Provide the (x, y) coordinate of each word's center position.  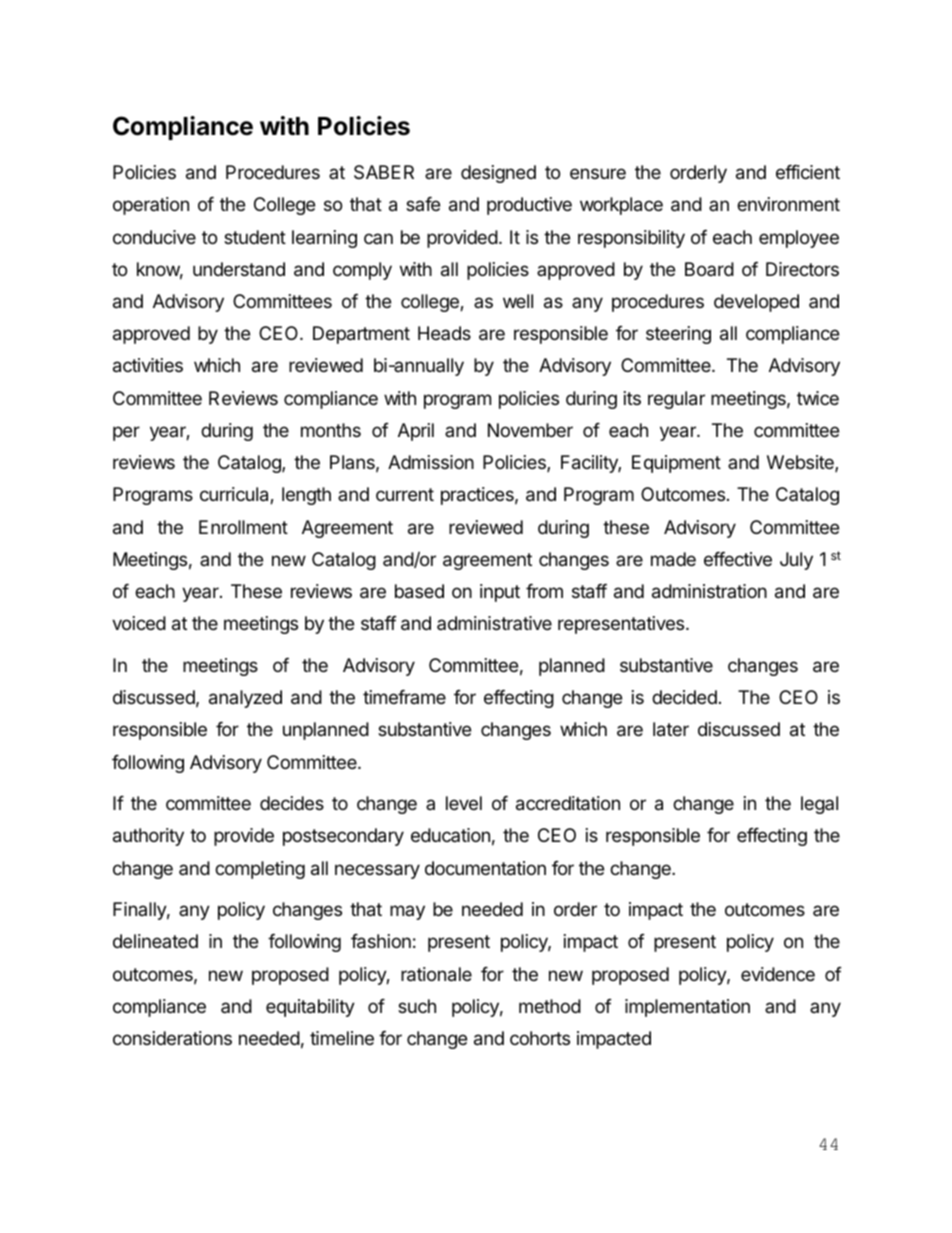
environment (788, 204)
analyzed (245, 699)
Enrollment (243, 527)
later (671, 729)
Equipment (676, 464)
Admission (431, 462)
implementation (687, 1008)
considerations (172, 1038)
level (464, 803)
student (255, 237)
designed (498, 174)
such (417, 1006)
